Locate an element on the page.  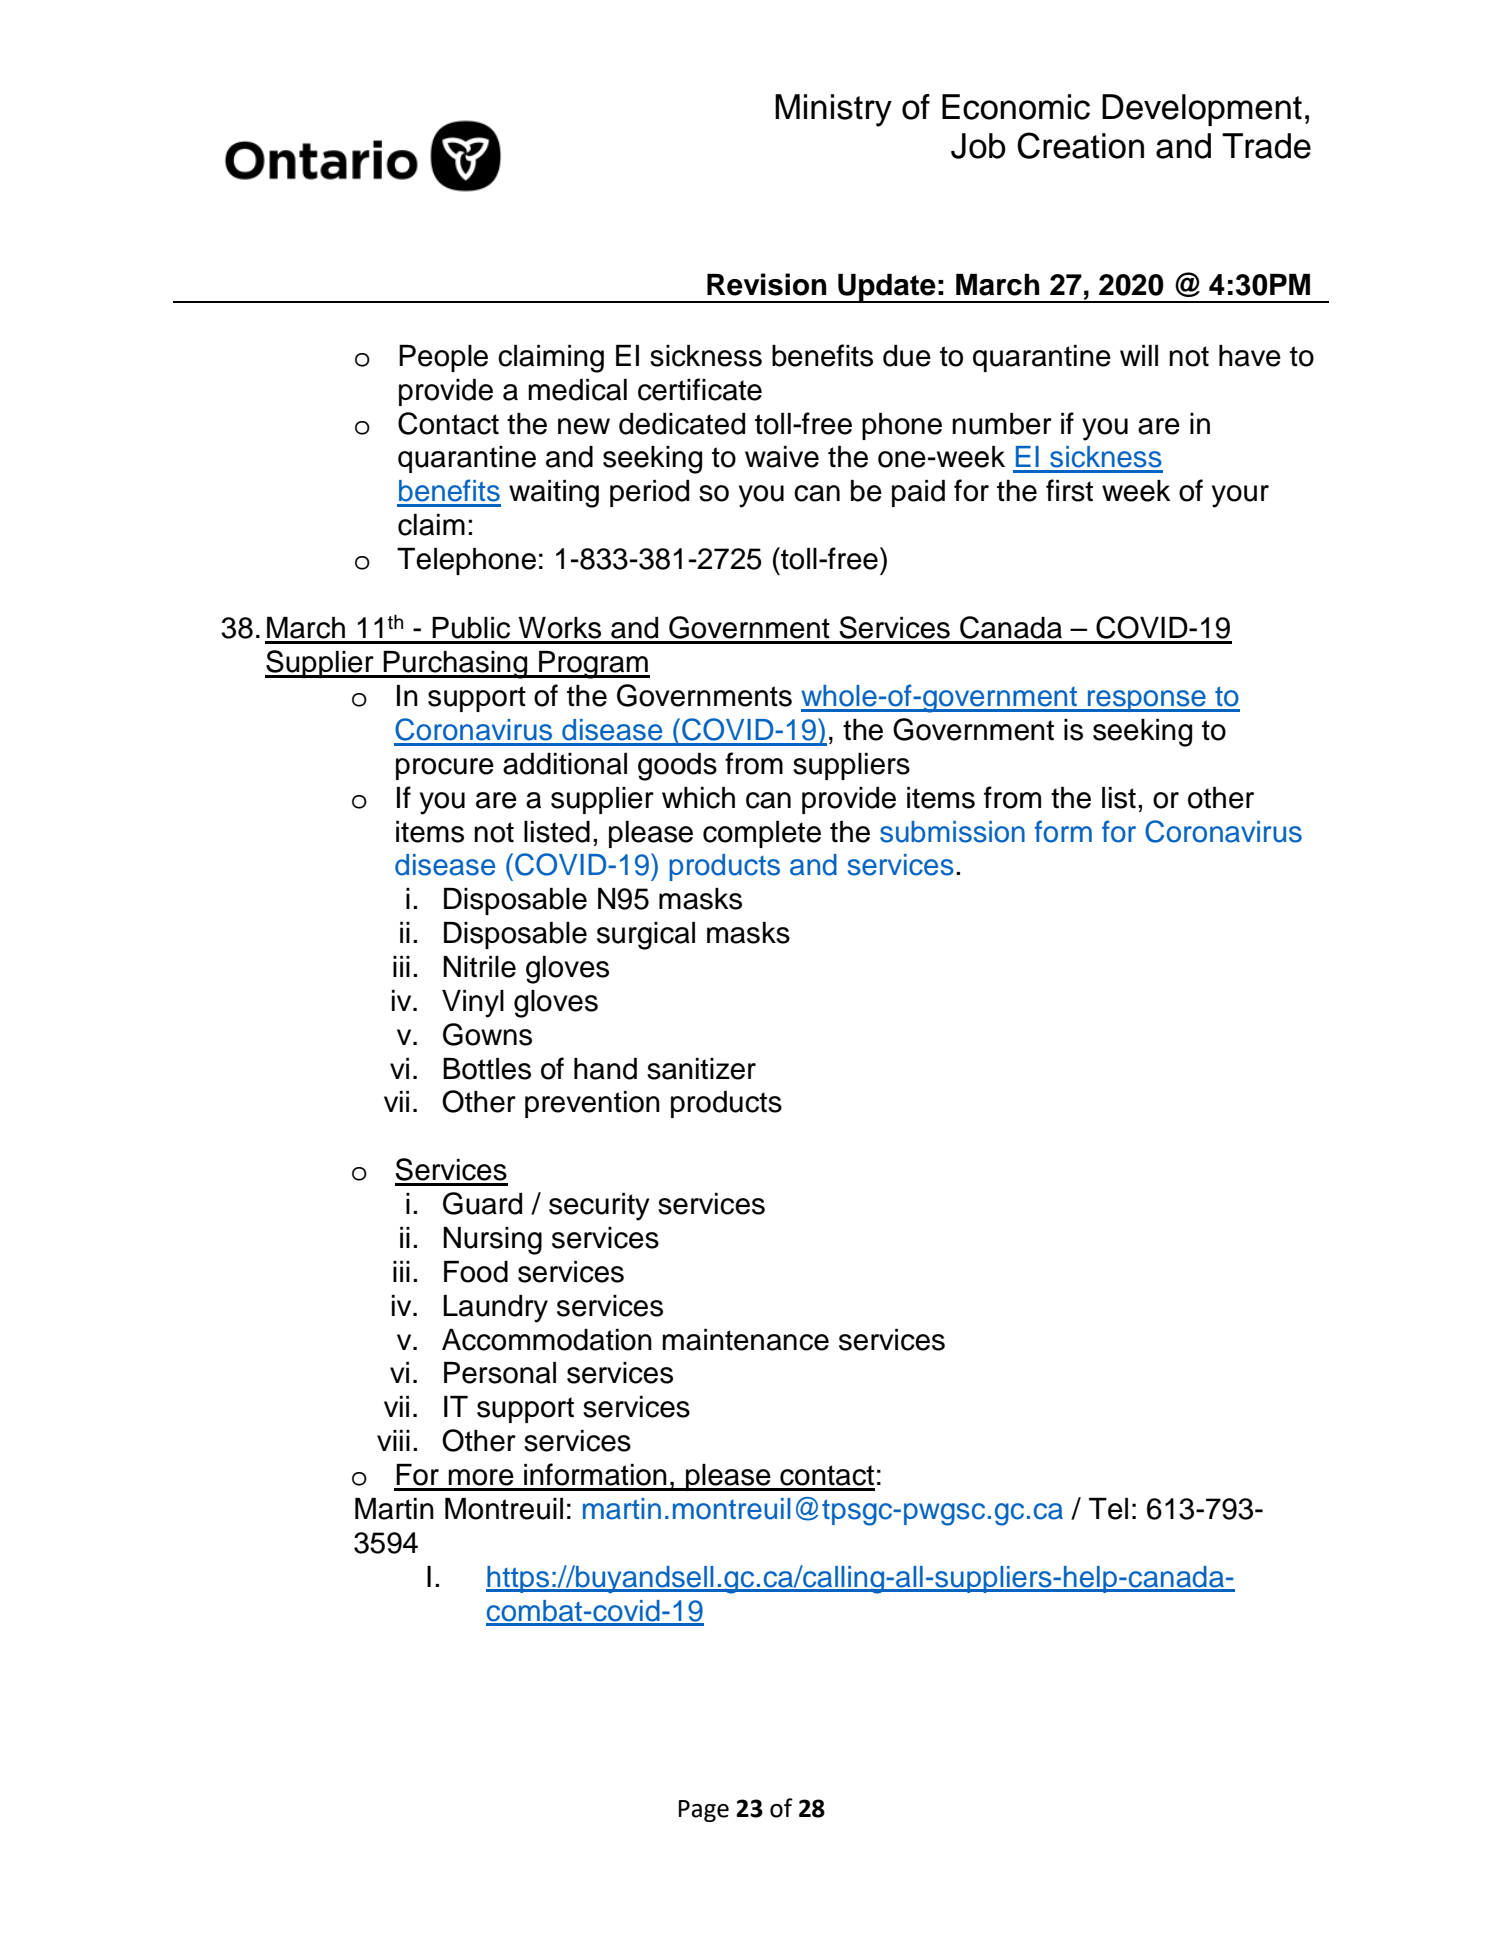
Personal is located at coordinates (500, 1373).
